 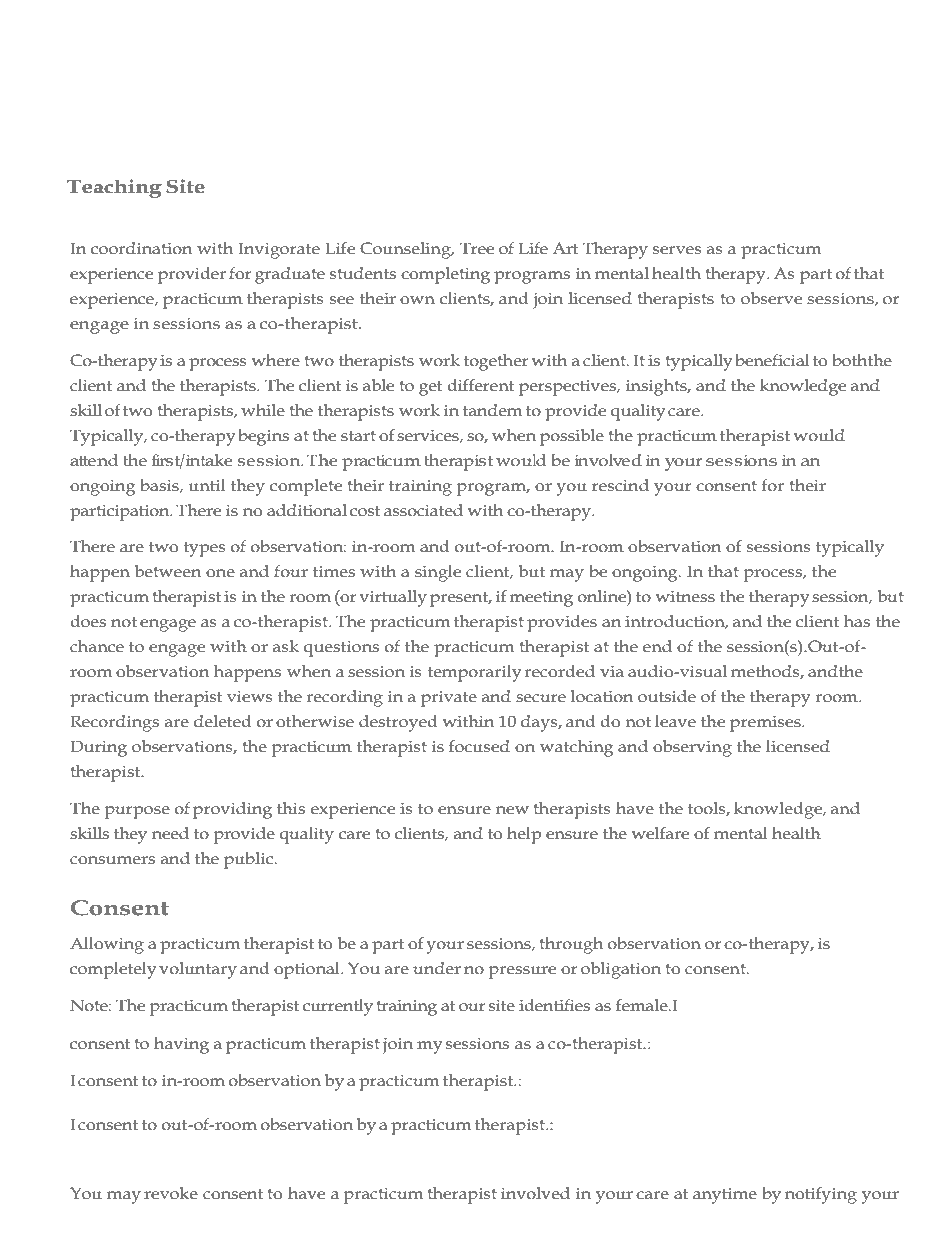 I want to click on need, so click(x=170, y=833).
